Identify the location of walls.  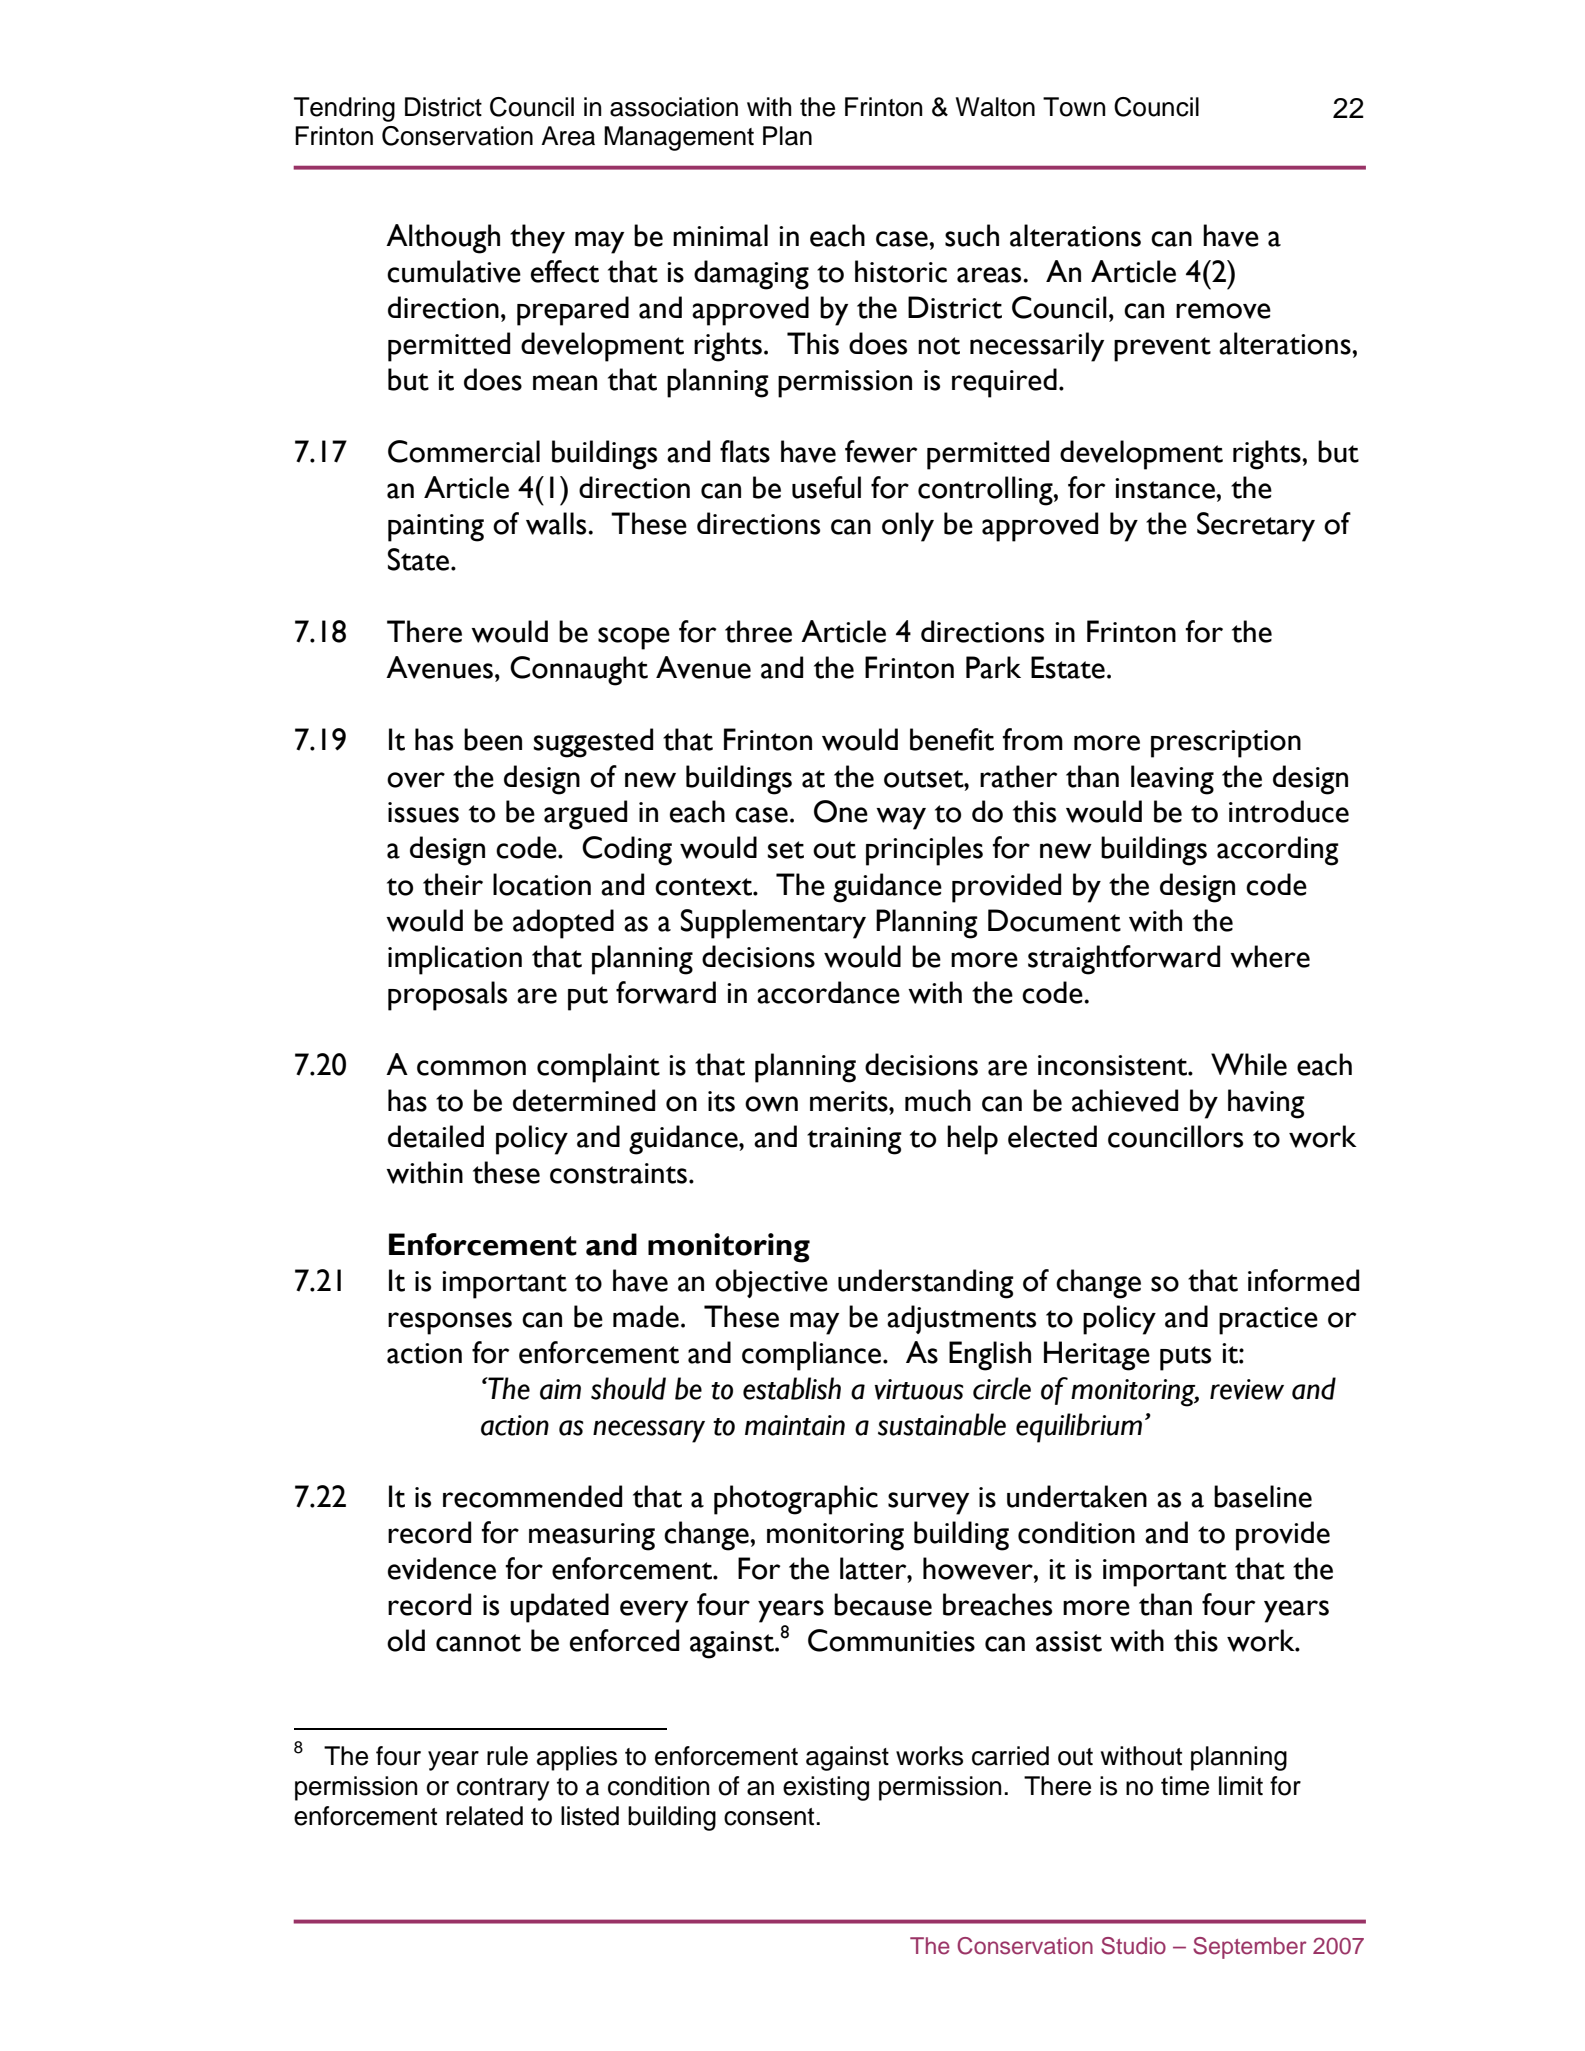
(557, 523).
